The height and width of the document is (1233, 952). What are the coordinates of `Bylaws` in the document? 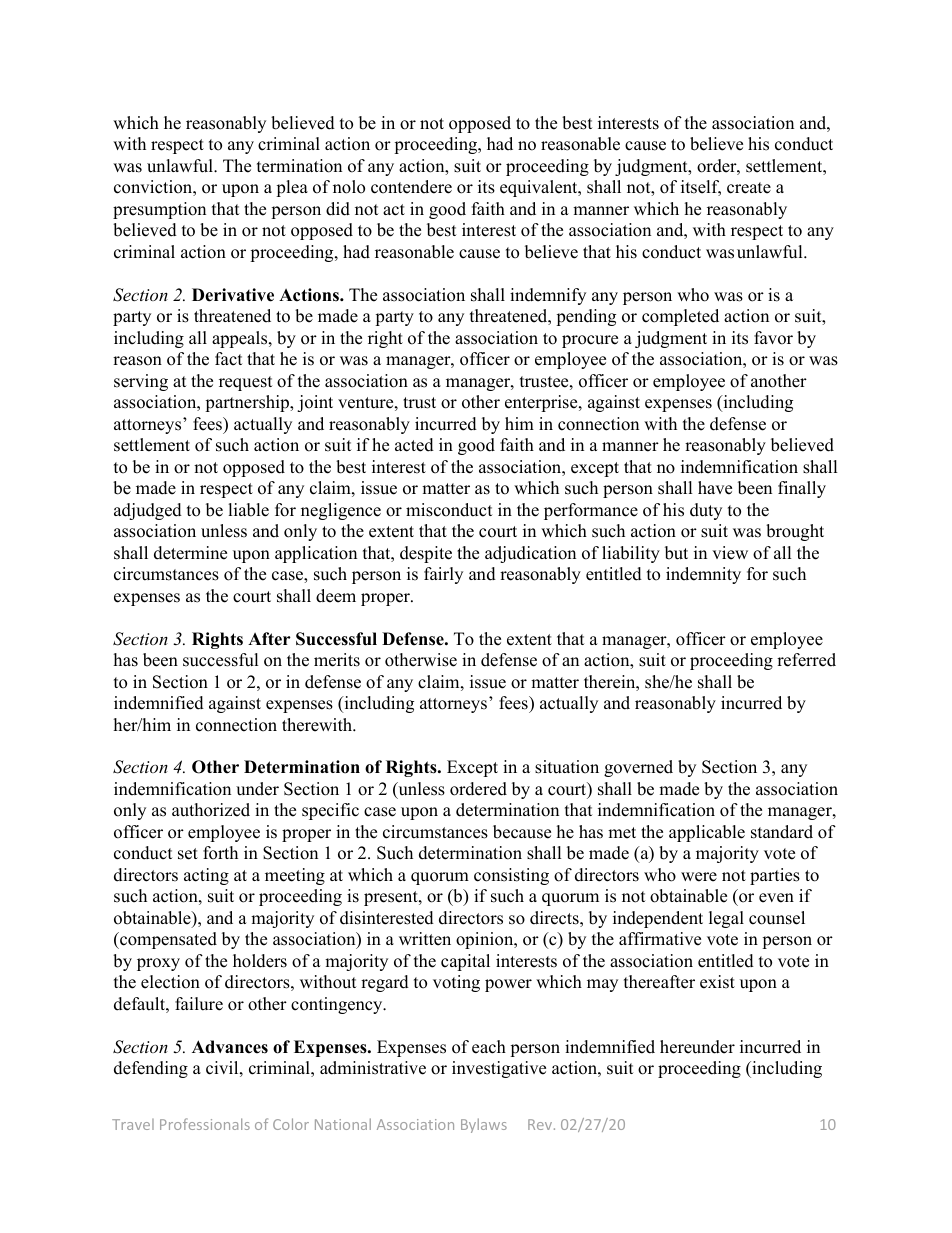 It's located at (484, 1125).
